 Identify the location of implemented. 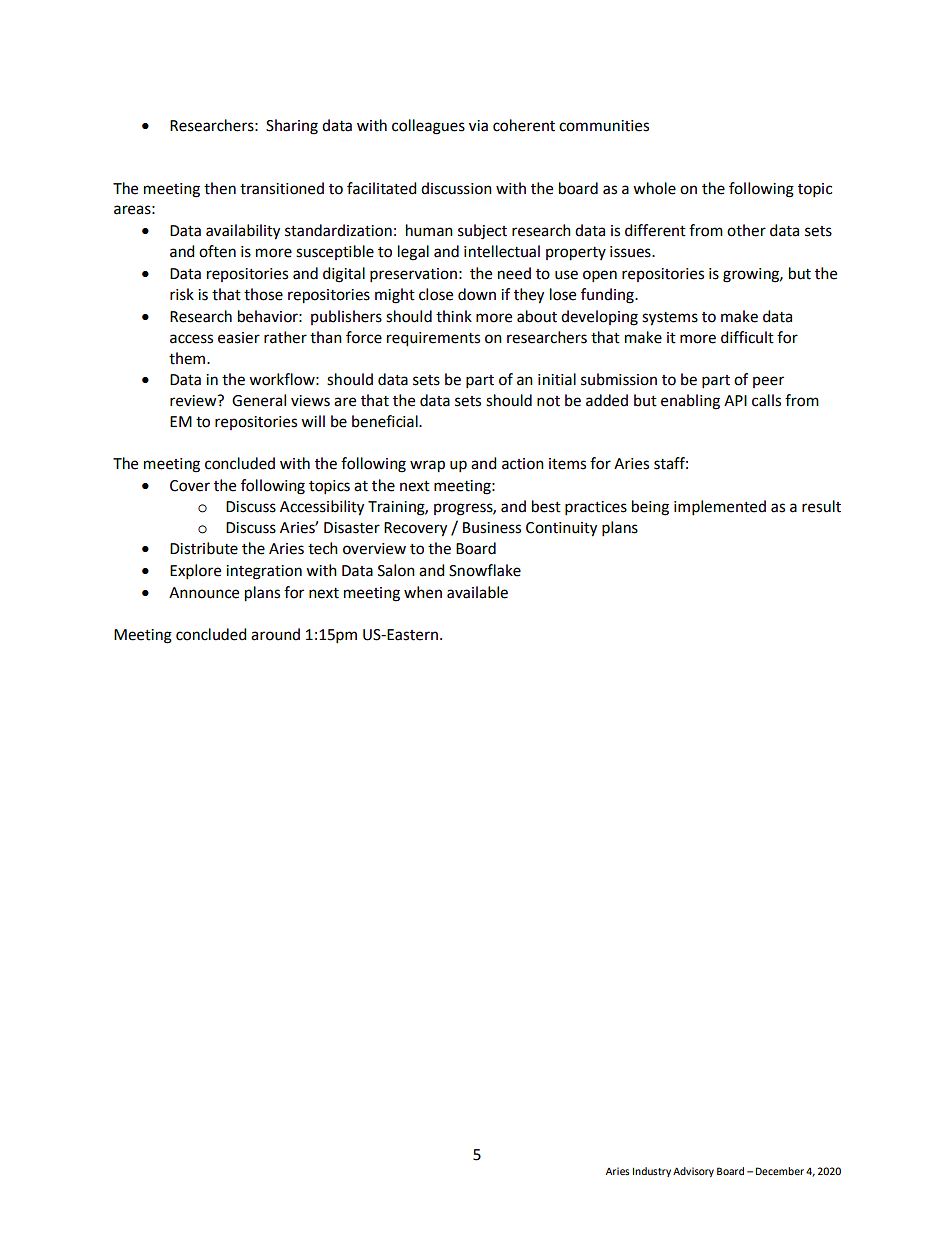
(720, 508).
